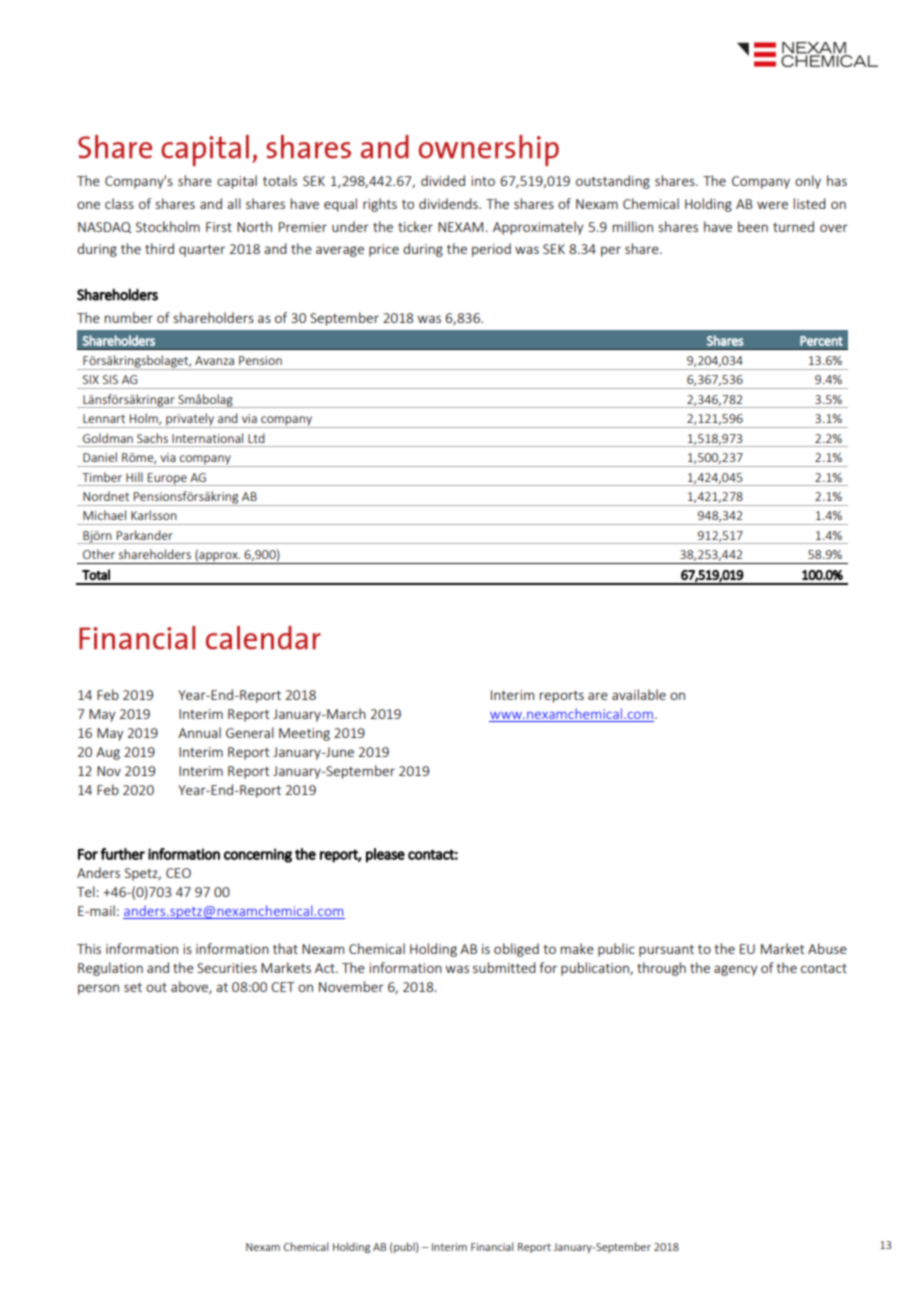 Image resolution: width=924 pixels, height=1309 pixels. What do you see at coordinates (219, 227) in the screenshot?
I see `First` at bounding box center [219, 227].
